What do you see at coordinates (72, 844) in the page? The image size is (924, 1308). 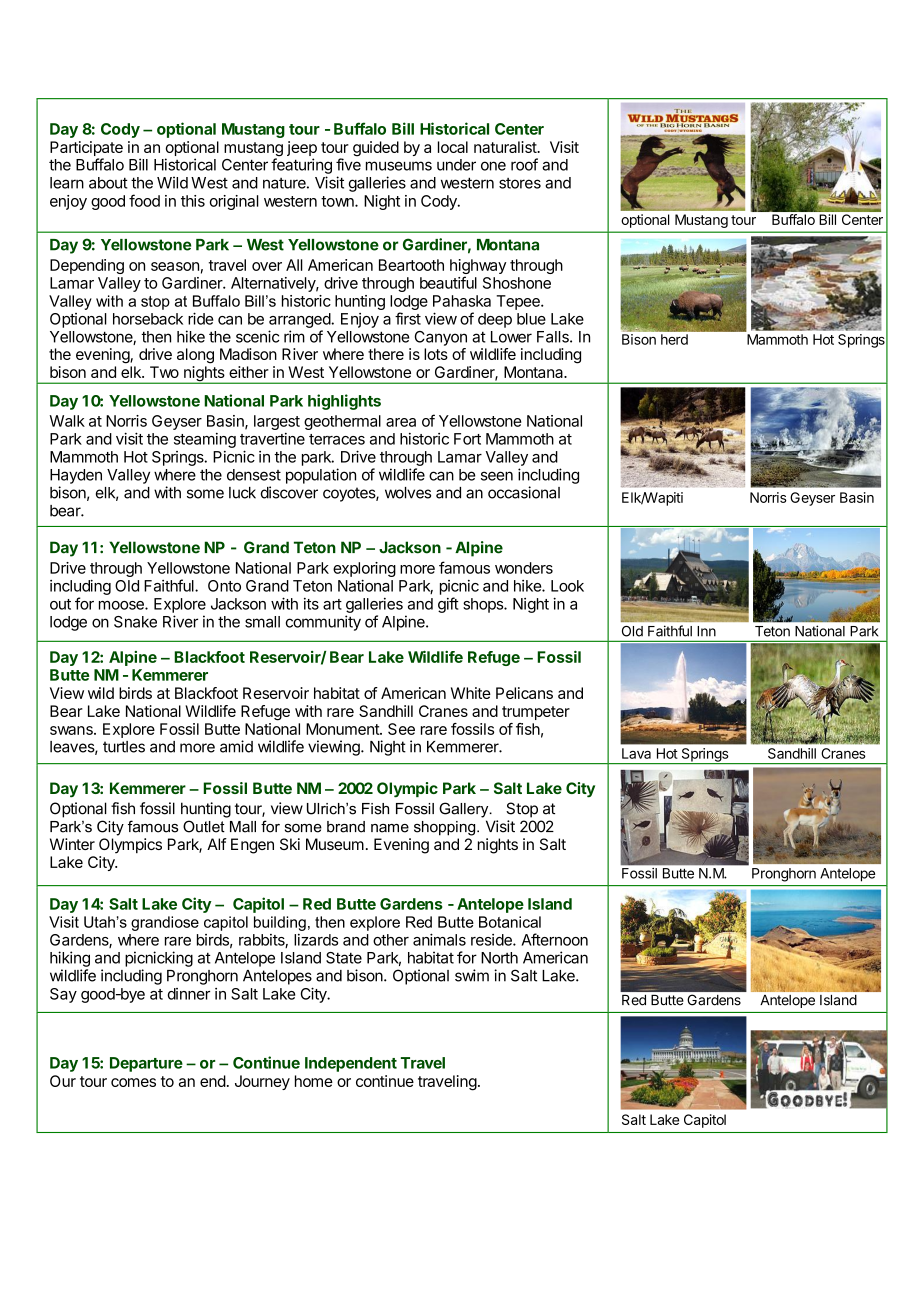 I see `Winter` at bounding box center [72, 844].
